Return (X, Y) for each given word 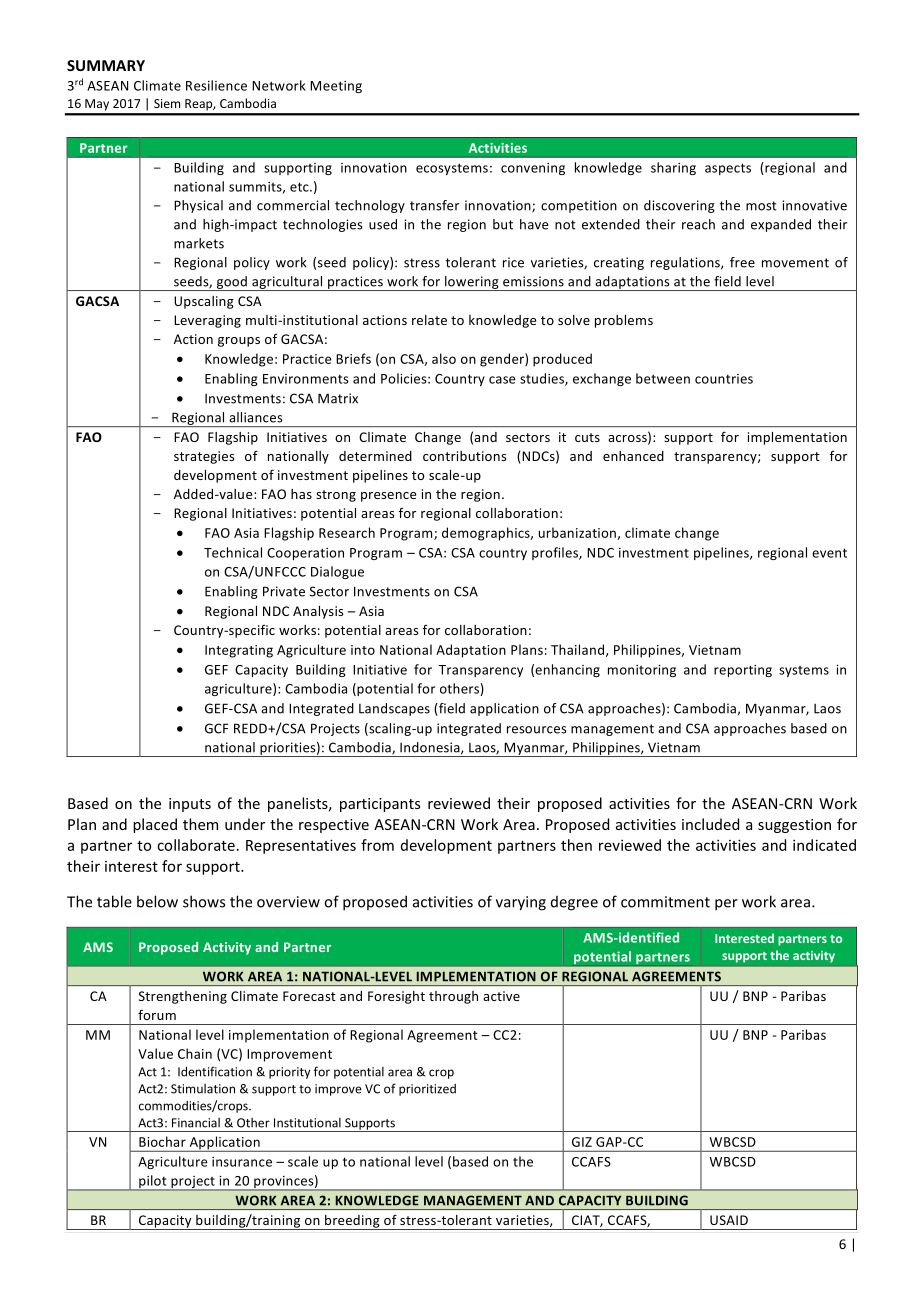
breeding (352, 1222)
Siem (167, 103)
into (363, 650)
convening (533, 169)
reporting (743, 671)
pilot (153, 1183)
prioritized (427, 1090)
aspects (728, 169)
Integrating (239, 651)
